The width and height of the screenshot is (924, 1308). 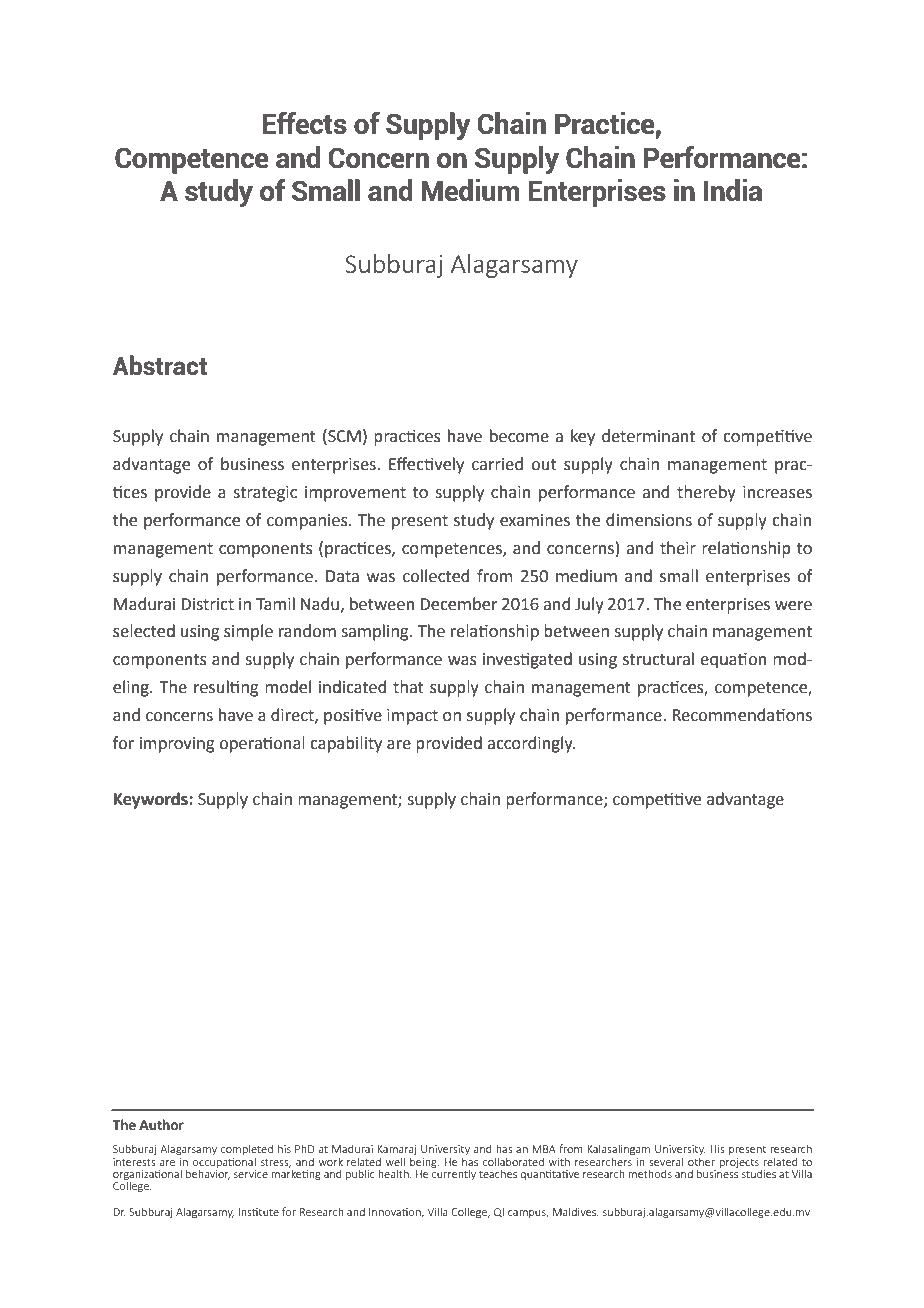 What do you see at coordinates (161, 1125) in the screenshot?
I see `Author` at bounding box center [161, 1125].
